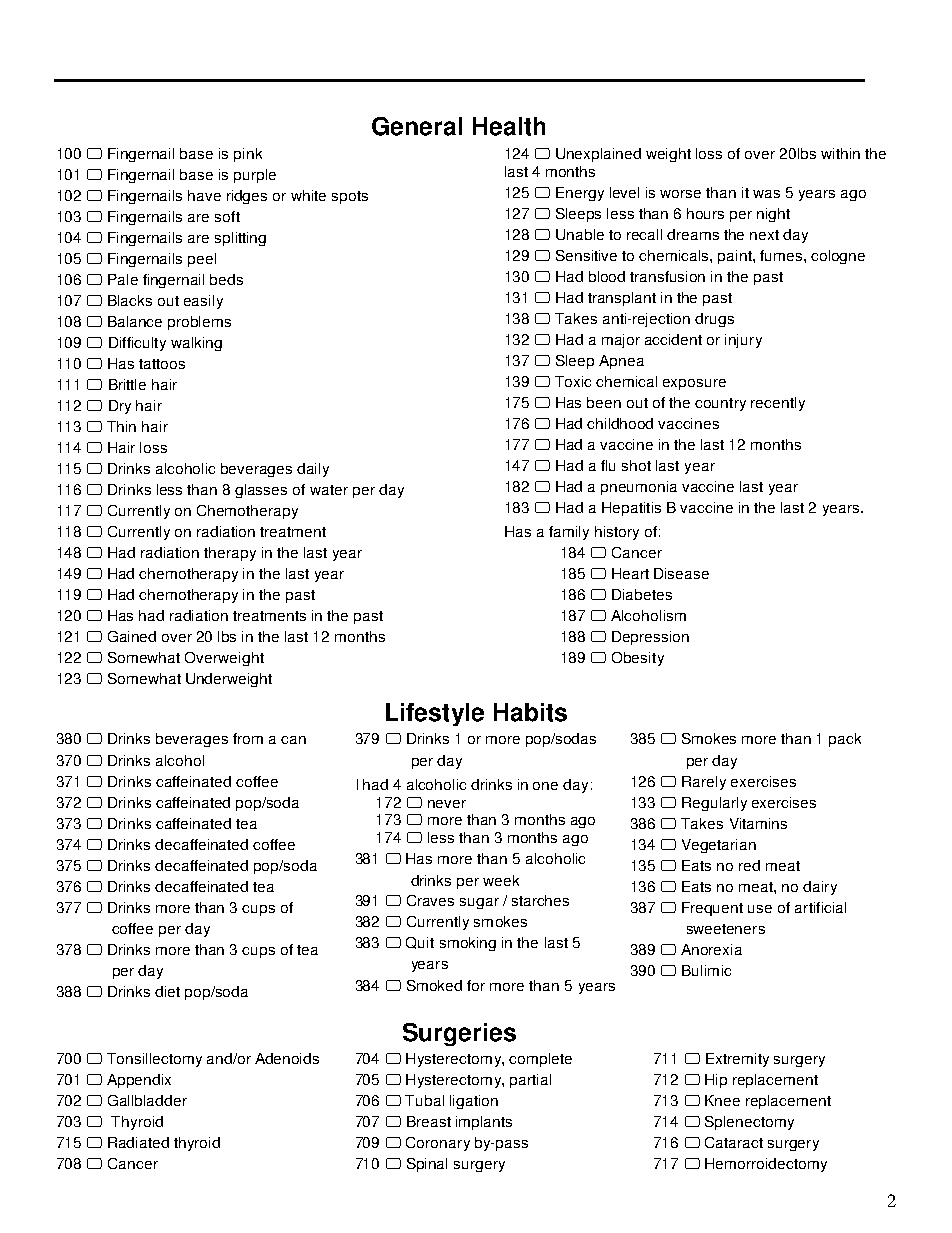 The height and width of the screenshot is (1233, 952). I want to click on implants, so click(484, 1123).
